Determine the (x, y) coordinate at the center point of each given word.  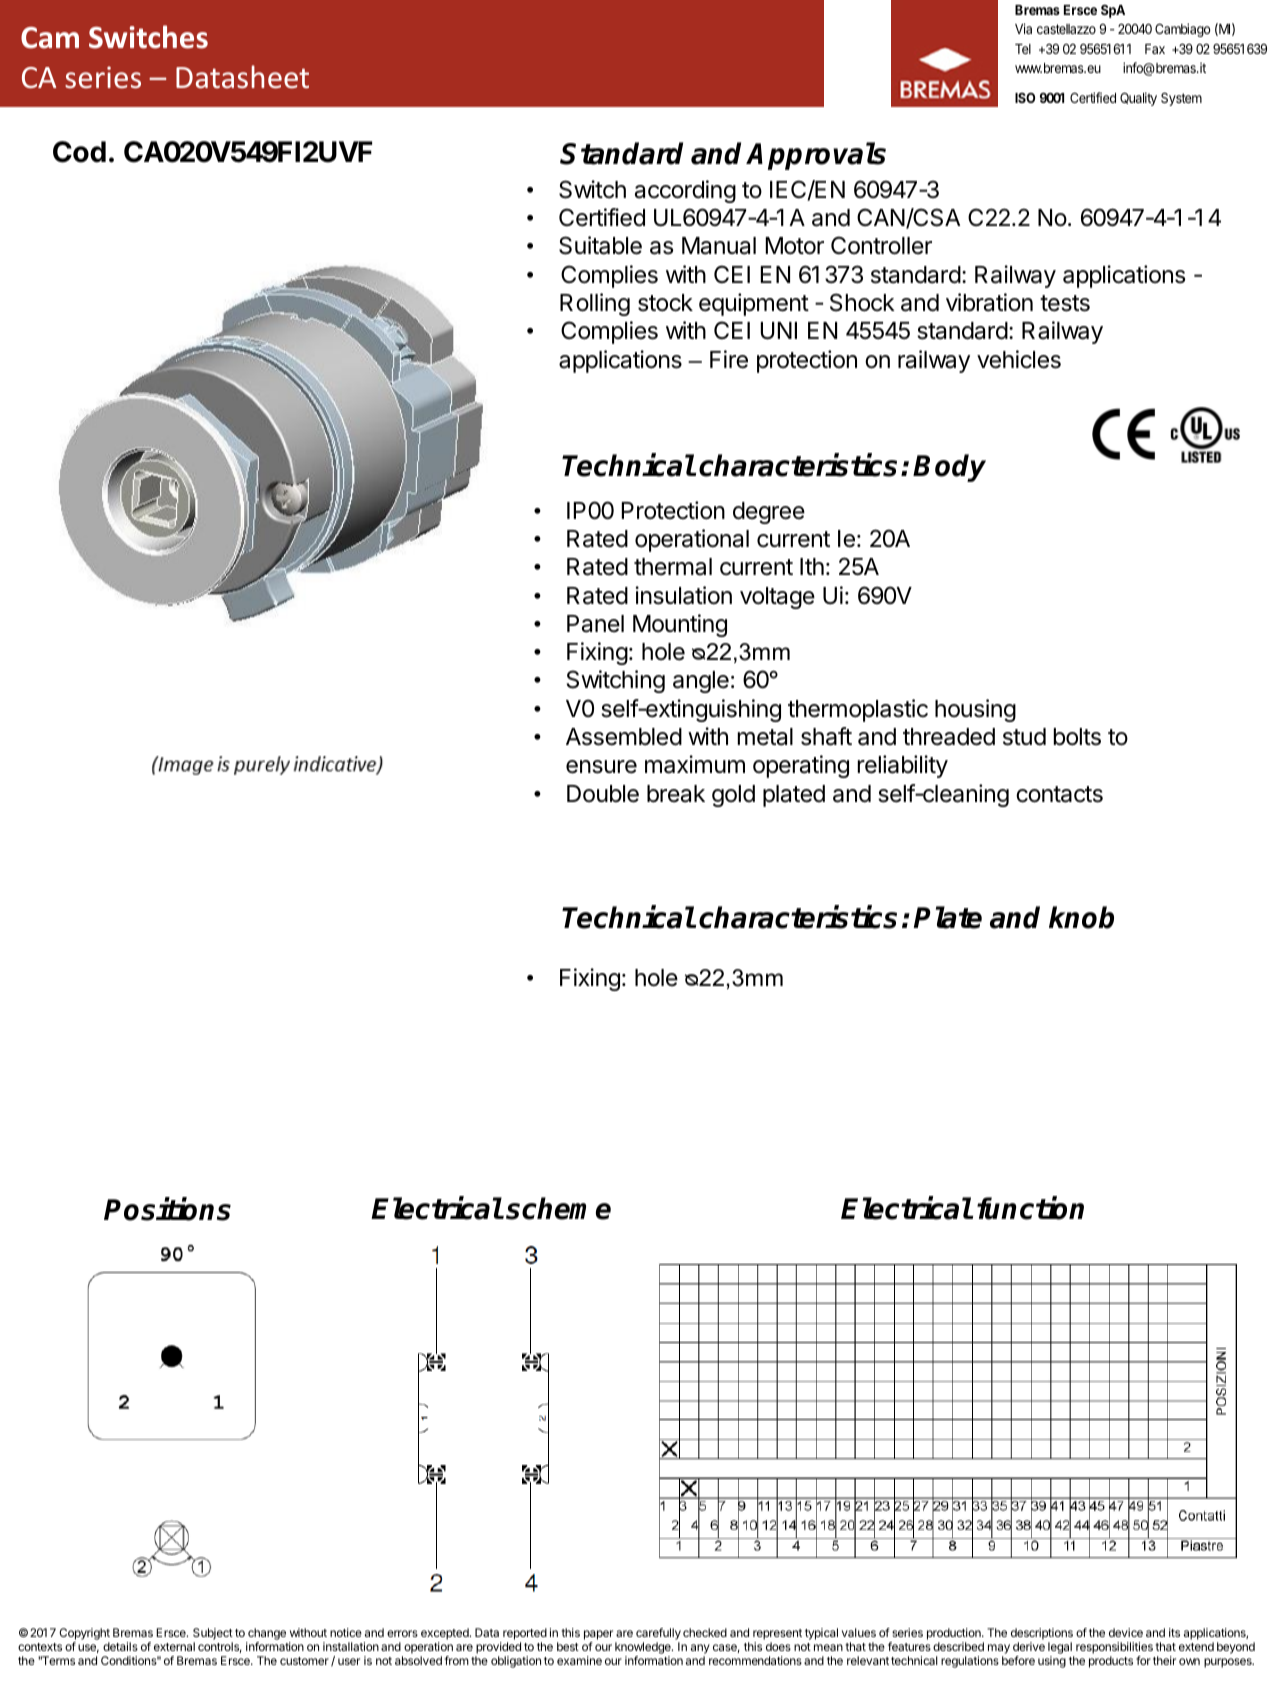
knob (1081, 917)
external (174, 1646)
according (685, 191)
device (1126, 1632)
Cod (79, 152)
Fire (729, 359)
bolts (1077, 737)
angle (701, 682)
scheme (558, 1208)
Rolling (595, 304)
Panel (595, 624)
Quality (1138, 99)
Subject (213, 1634)
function (1030, 1208)
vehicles (1019, 359)
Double (603, 794)
